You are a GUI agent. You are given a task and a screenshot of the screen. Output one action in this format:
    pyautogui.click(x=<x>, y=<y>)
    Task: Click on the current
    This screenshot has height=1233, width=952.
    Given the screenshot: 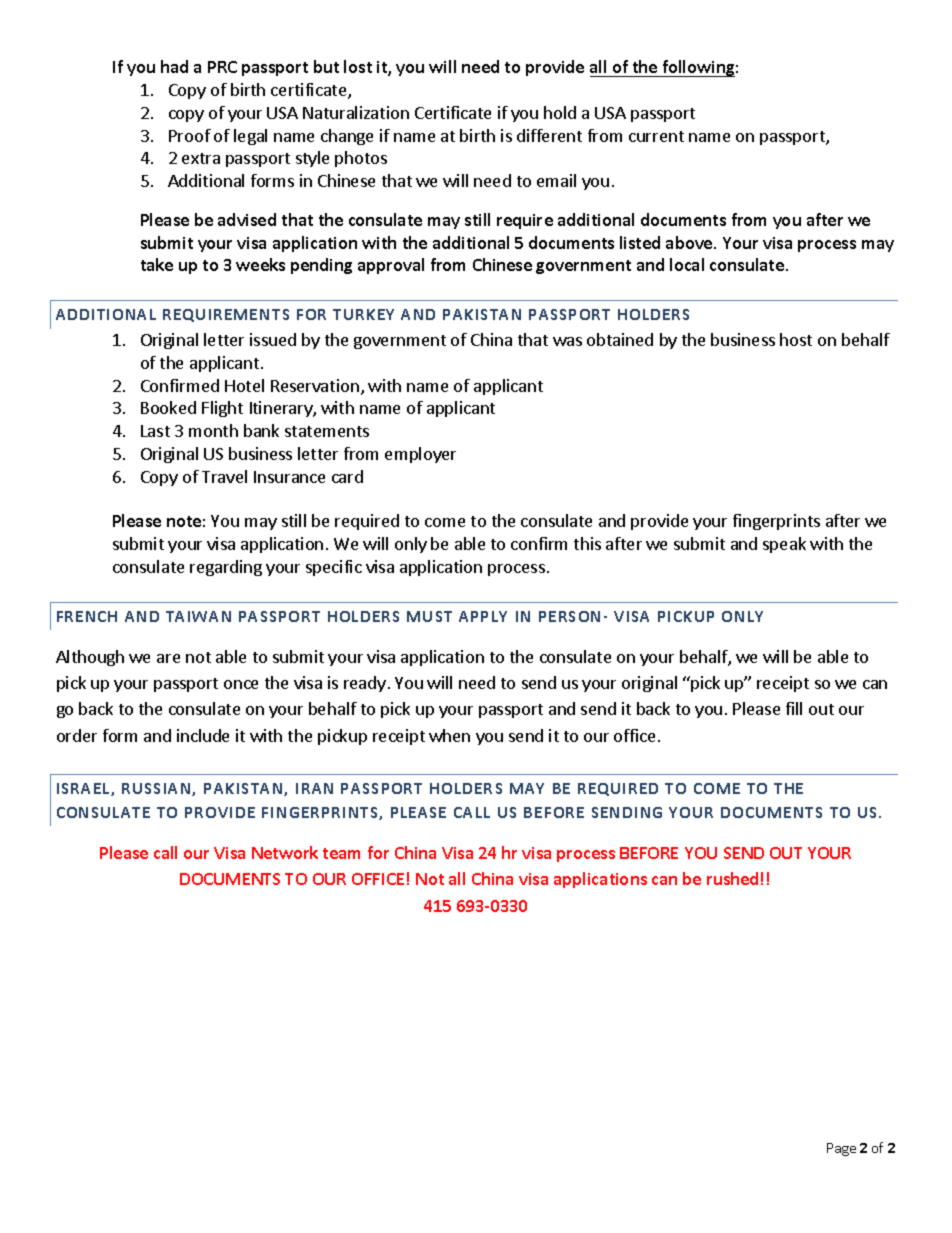 What is the action you would take?
    pyautogui.click(x=656, y=136)
